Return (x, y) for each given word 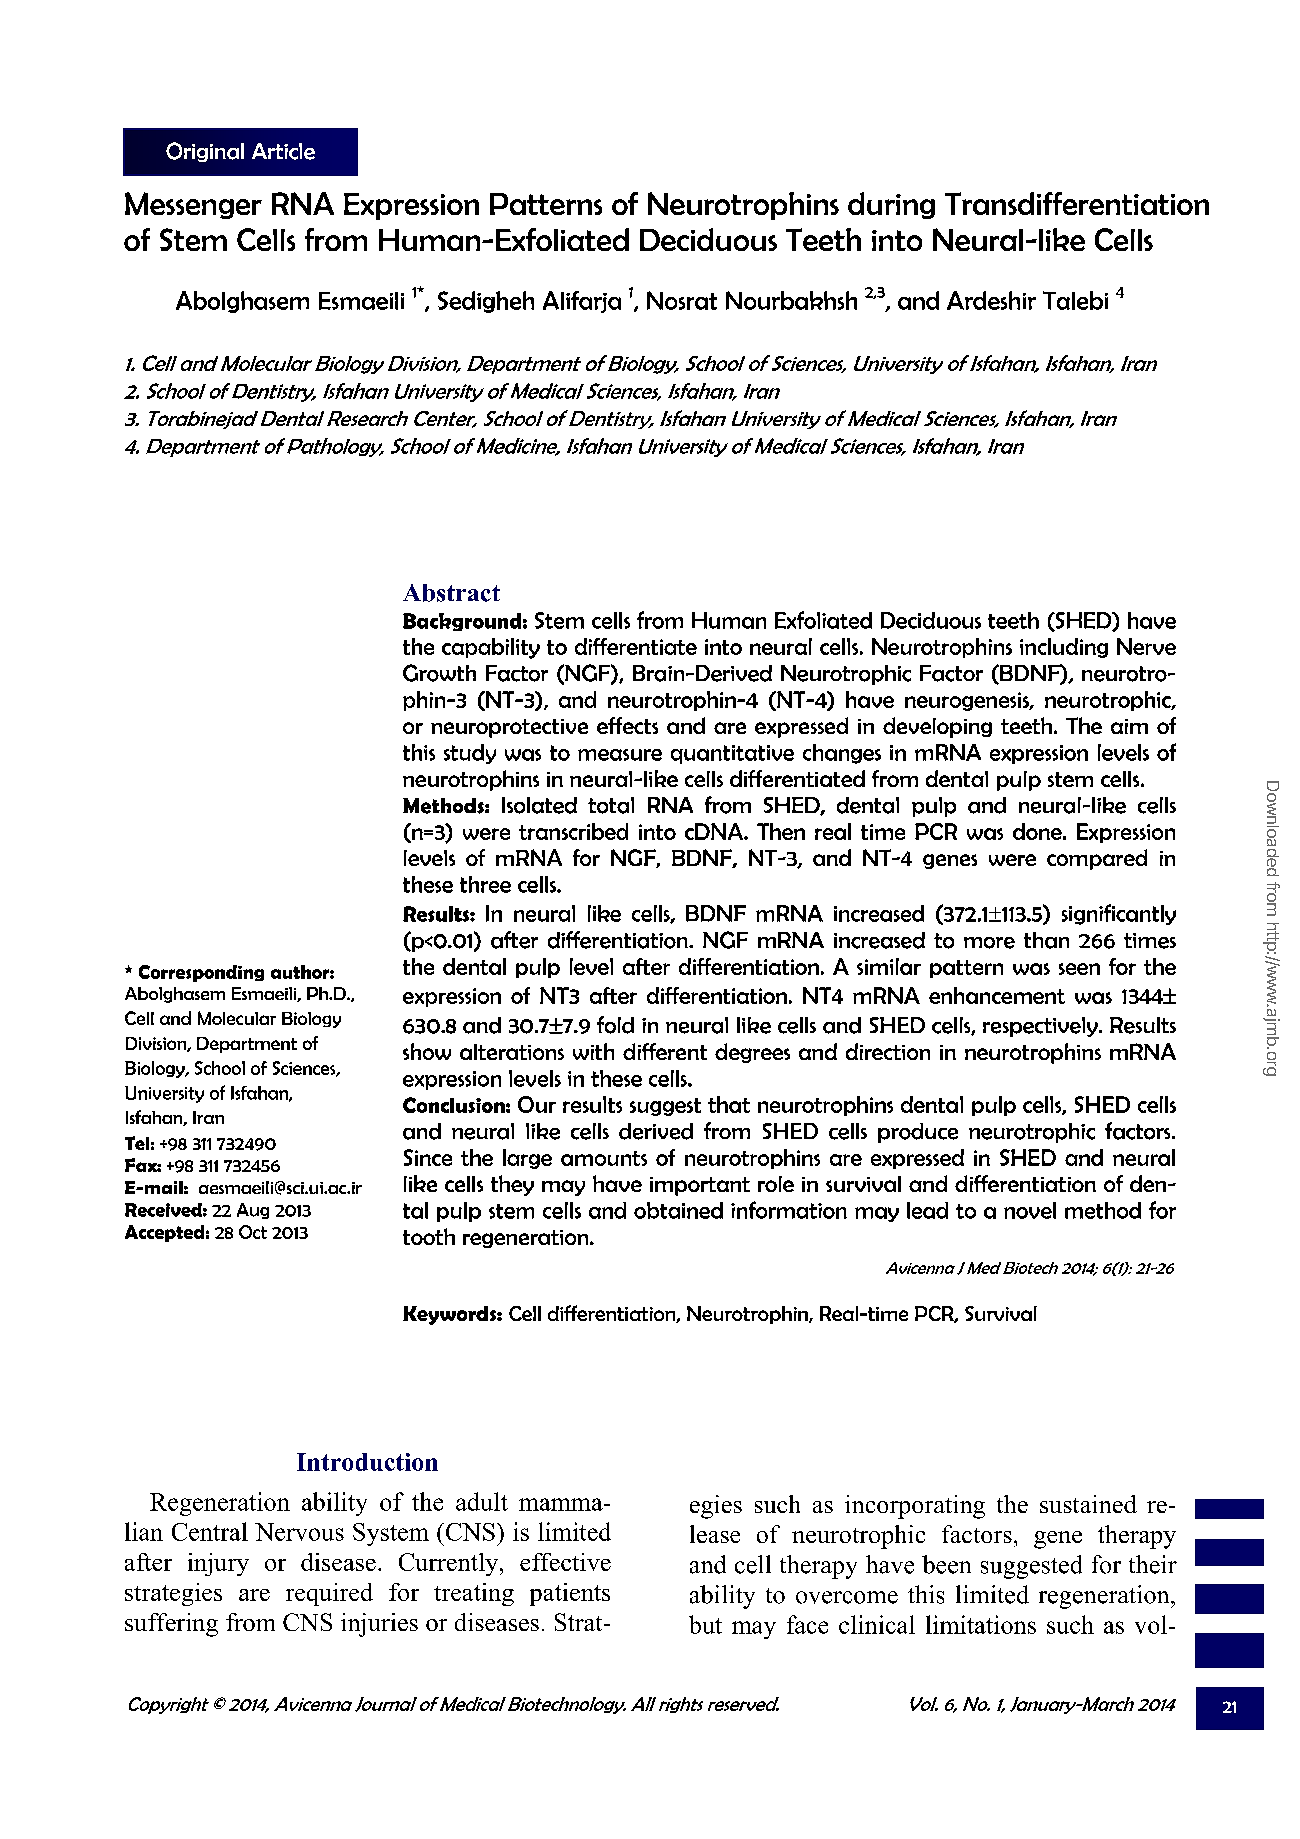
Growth (439, 673)
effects (627, 725)
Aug (253, 1211)
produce (918, 1133)
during (891, 205)
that (729, 1104)
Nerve (1146, 646)
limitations (981, 1624)
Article (283, 151)
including (1064, 648)
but (705, 1624)
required (329, 1594)
